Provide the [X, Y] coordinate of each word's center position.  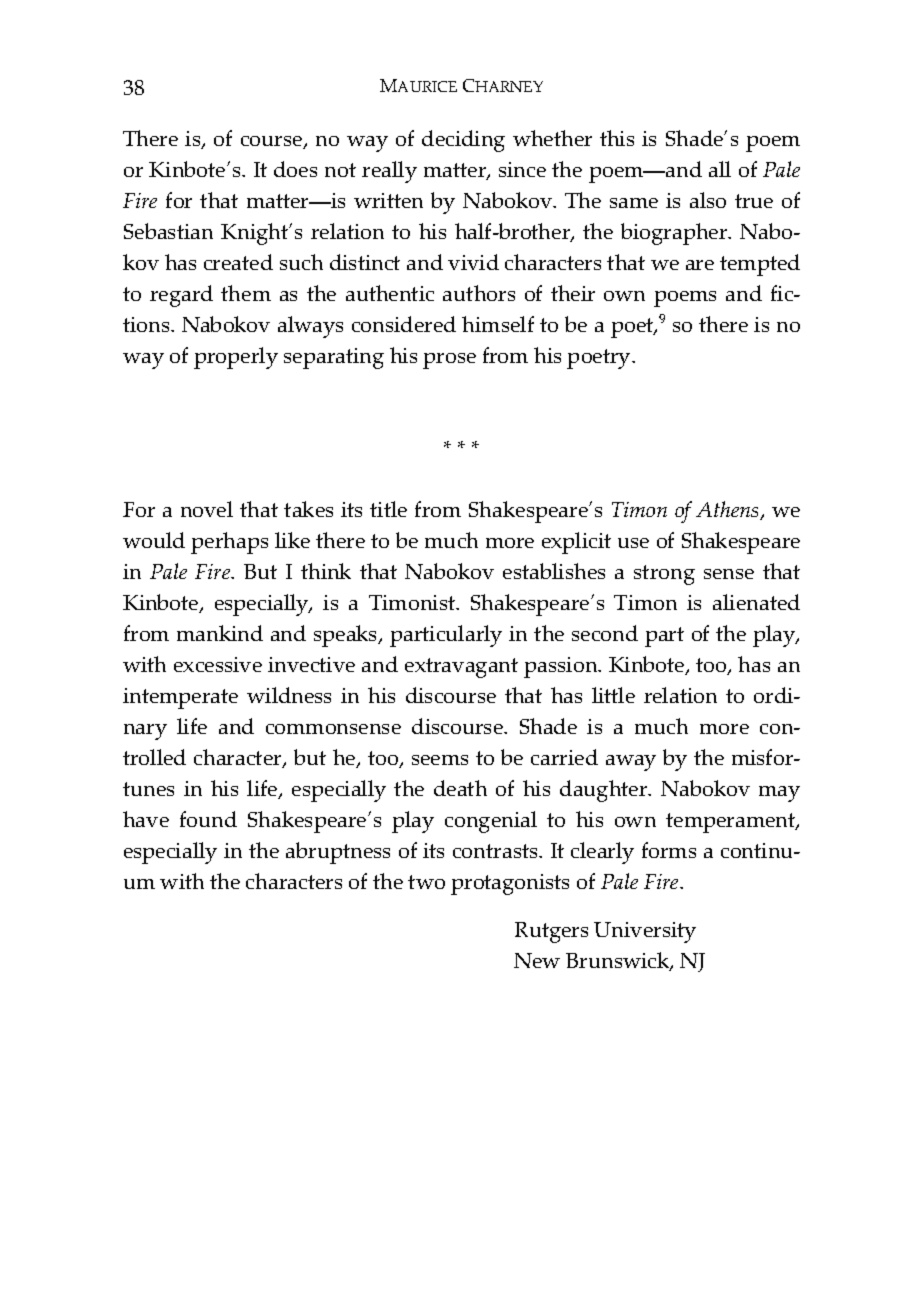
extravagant [461, 668]
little [613, 695]
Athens [729, 510]
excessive [218, 664]
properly [236, 358]
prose [449, 361]
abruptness [338, 853]
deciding [463, 141]
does [295, 169]
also [708, 200]
